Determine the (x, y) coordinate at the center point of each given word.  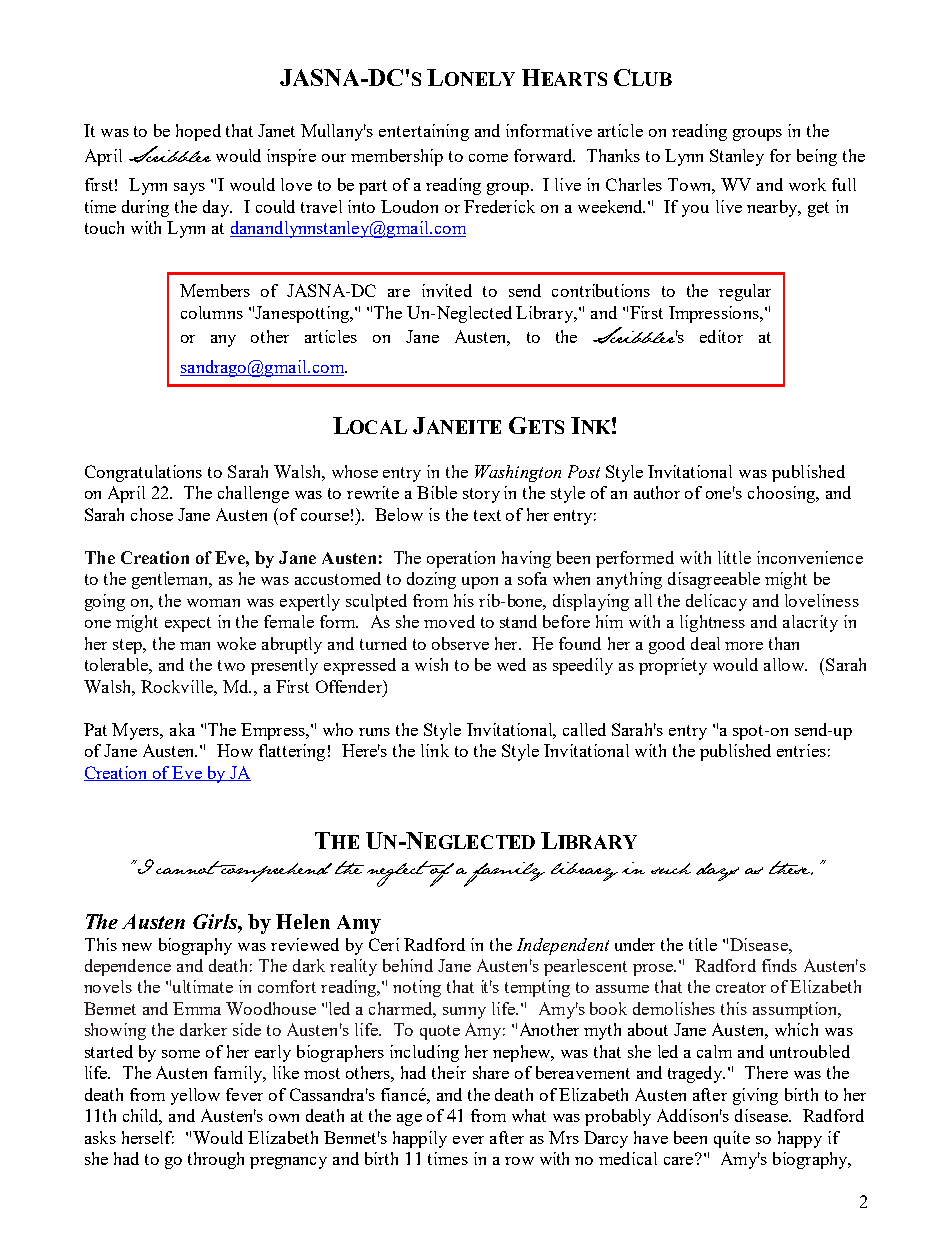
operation (461, 559)
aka (182, 729)
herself (148, 1137)
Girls (216, 921)
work (807, 184)
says (189, 189)
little (734, 557)
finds (779, 965)
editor (721, 336)
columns (212, 312)
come (488, 158)
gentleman (171, 580)
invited (447, 290)
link (435, 750)
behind (408, 965)
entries (801, 750)
